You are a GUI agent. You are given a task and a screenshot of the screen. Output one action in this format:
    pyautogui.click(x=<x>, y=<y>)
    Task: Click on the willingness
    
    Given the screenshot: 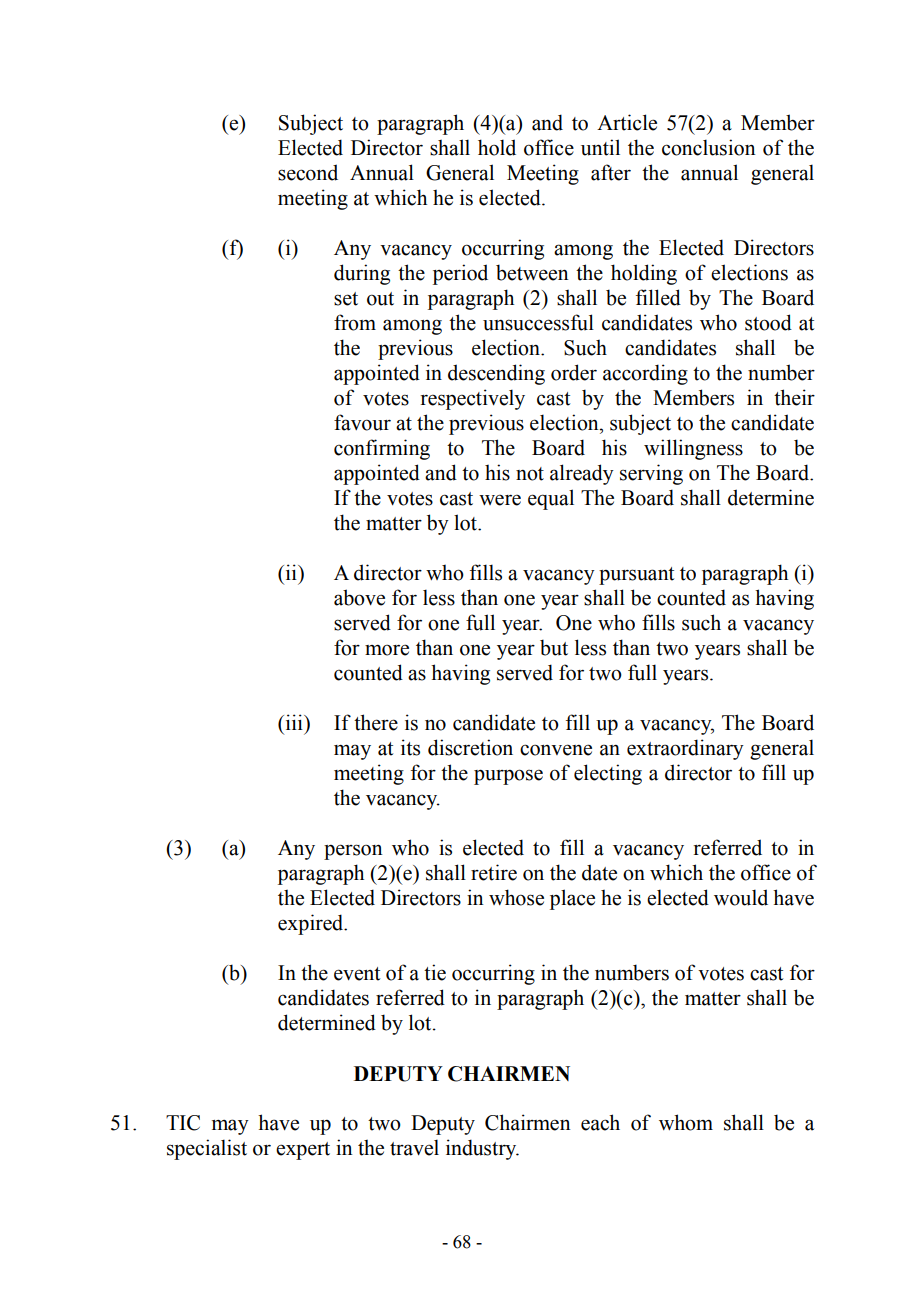 What is the action you would take?
    pyautogui.click(x=693, y=449)
